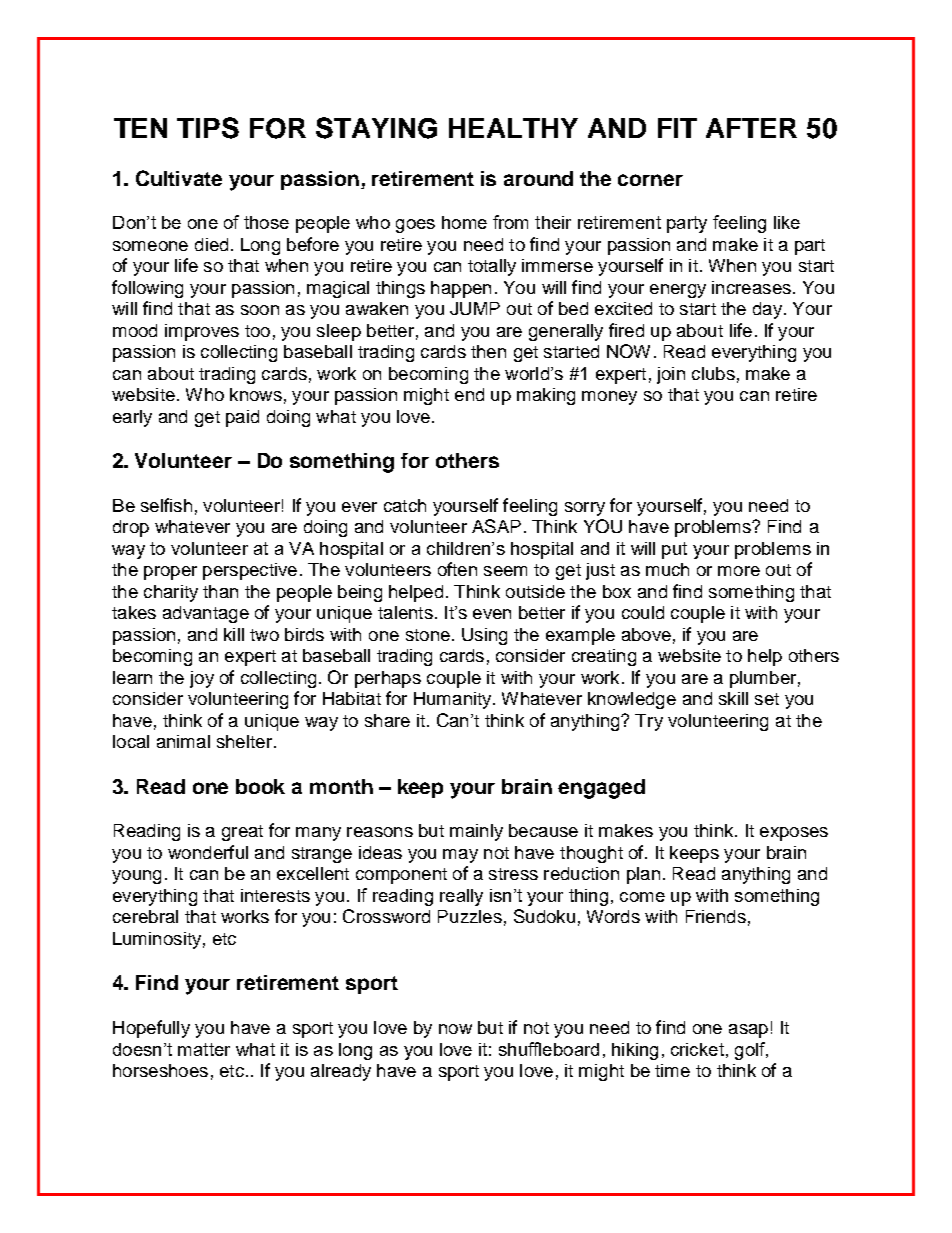  I want to click on joy, so click(202, 679).
